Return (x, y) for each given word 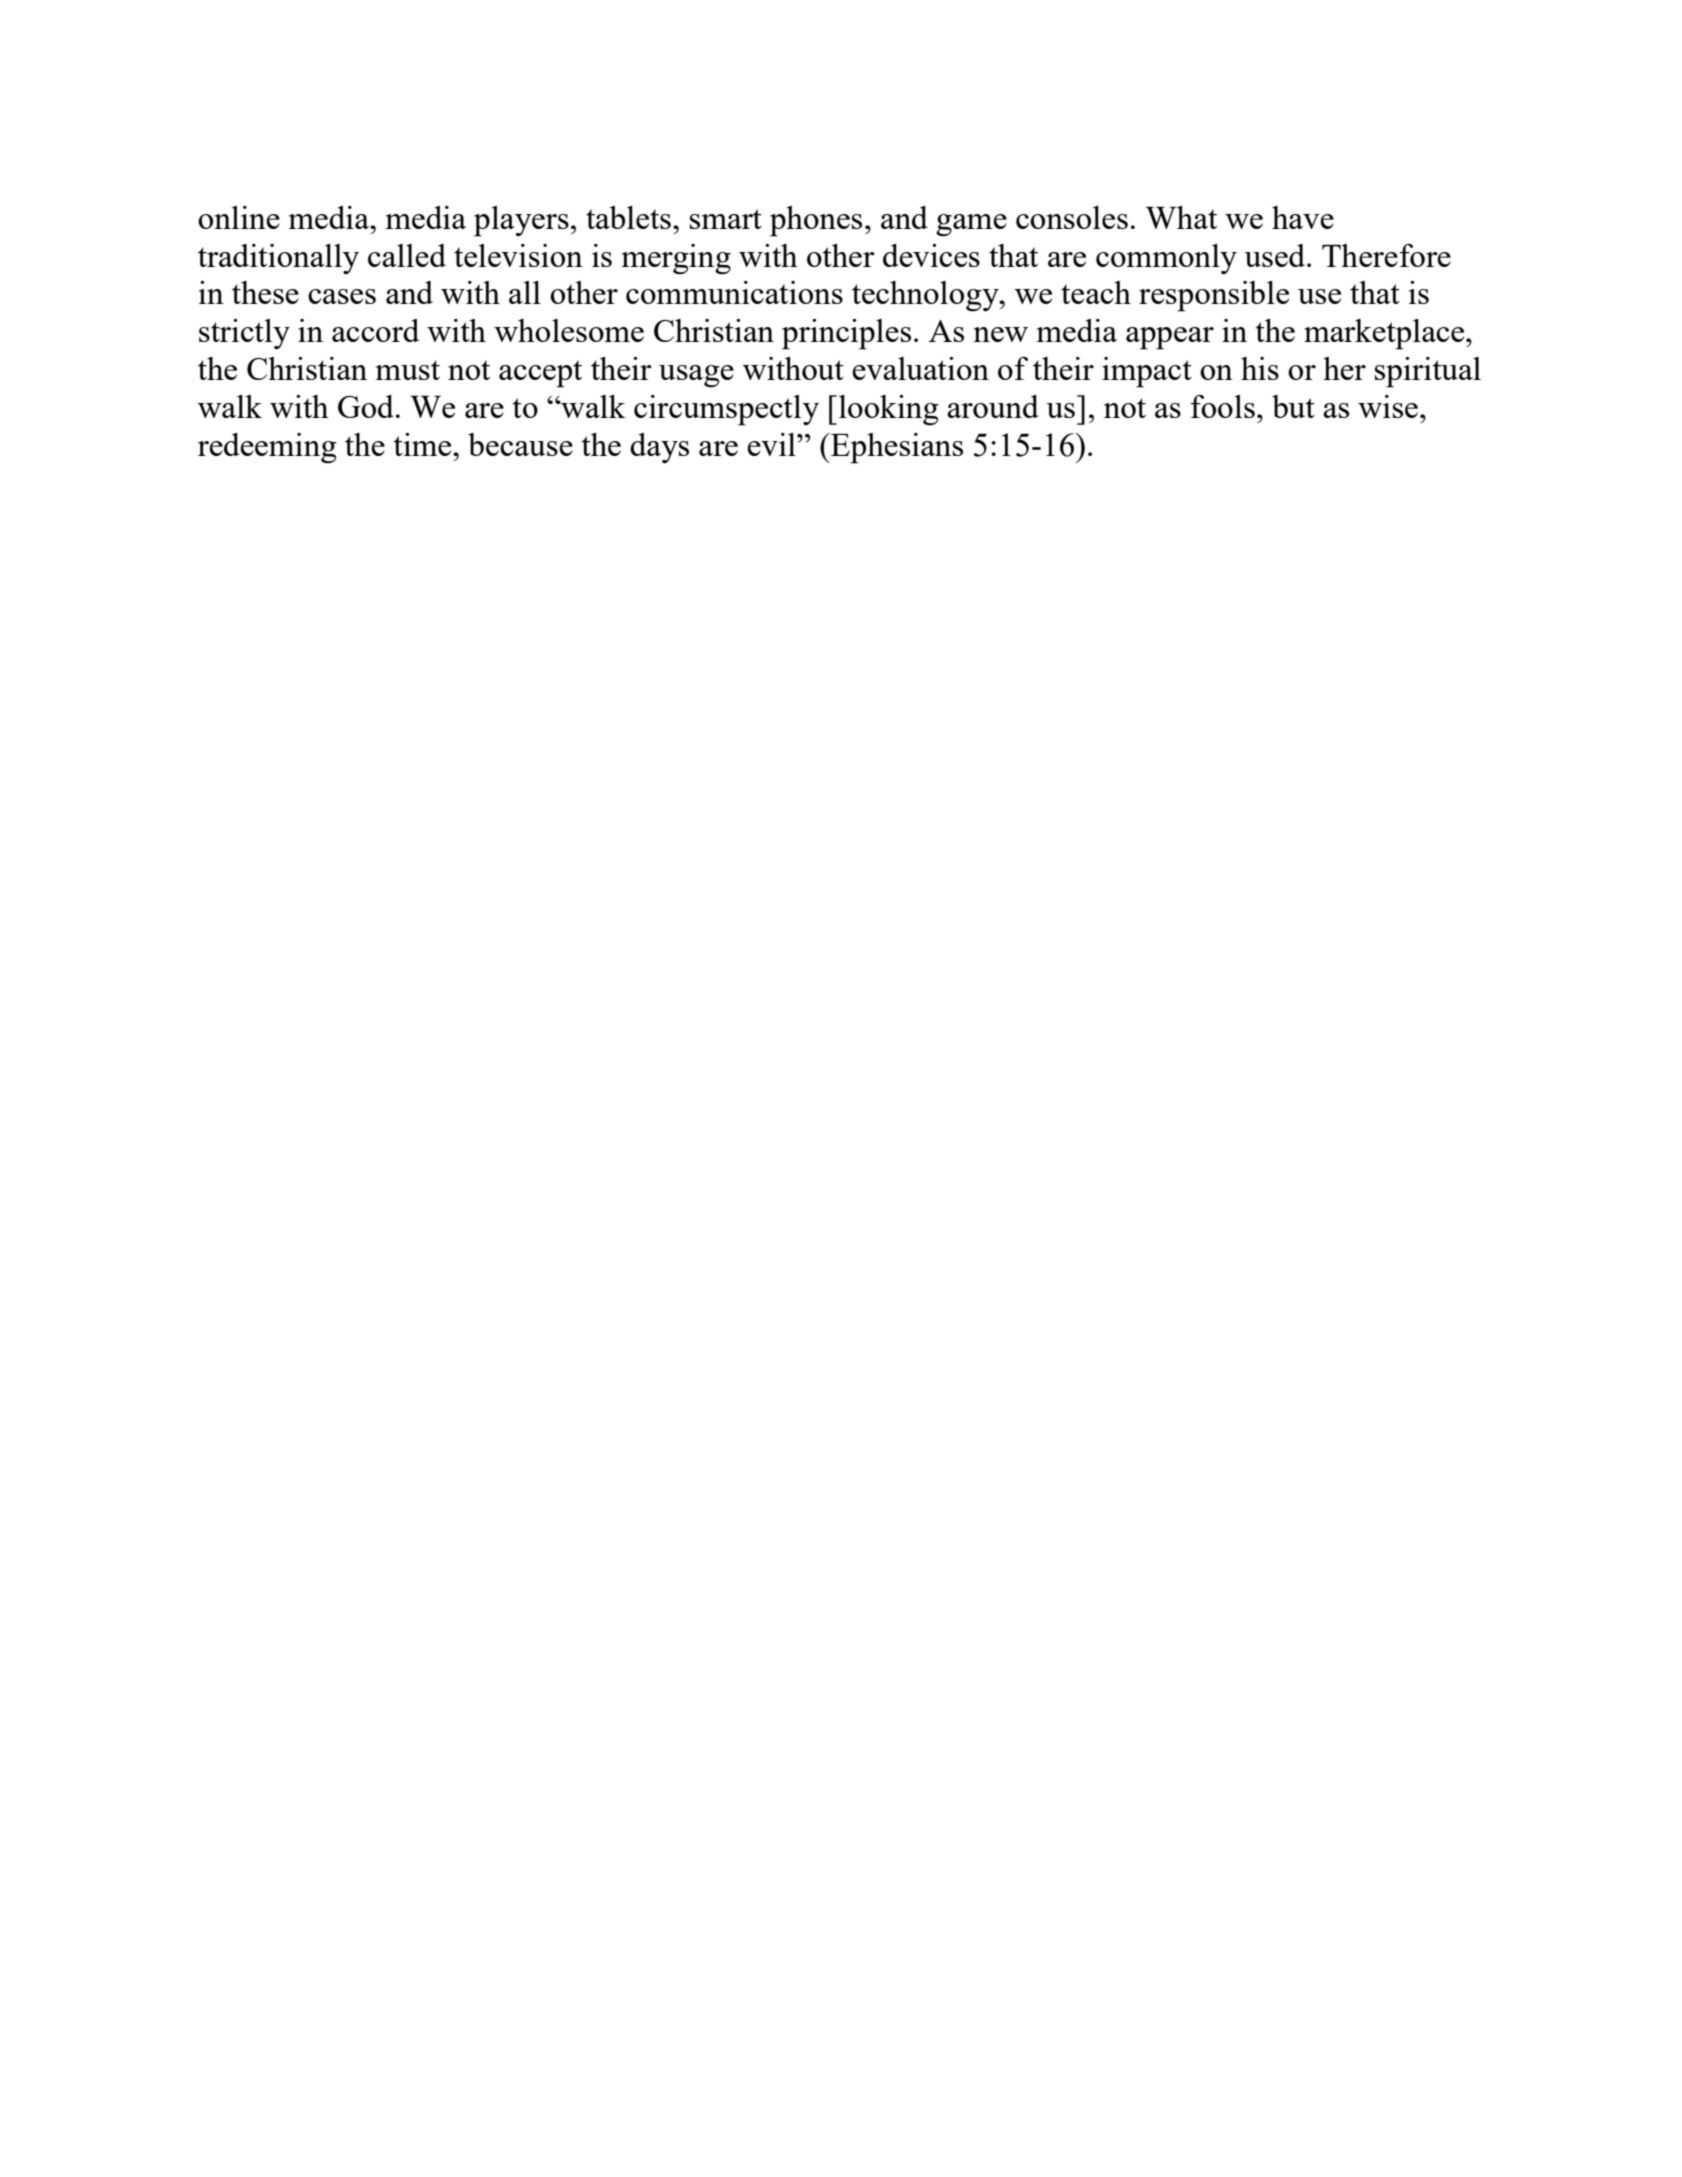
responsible (1214, 296)
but (1293, 406)
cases (342, 296)
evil (772, 444)
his (1260, 368)
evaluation (920, 368)
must (408, 370)
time (423, 444)
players (521, 221)
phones (816, 221)
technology (926, 296)
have (1303, 217)
